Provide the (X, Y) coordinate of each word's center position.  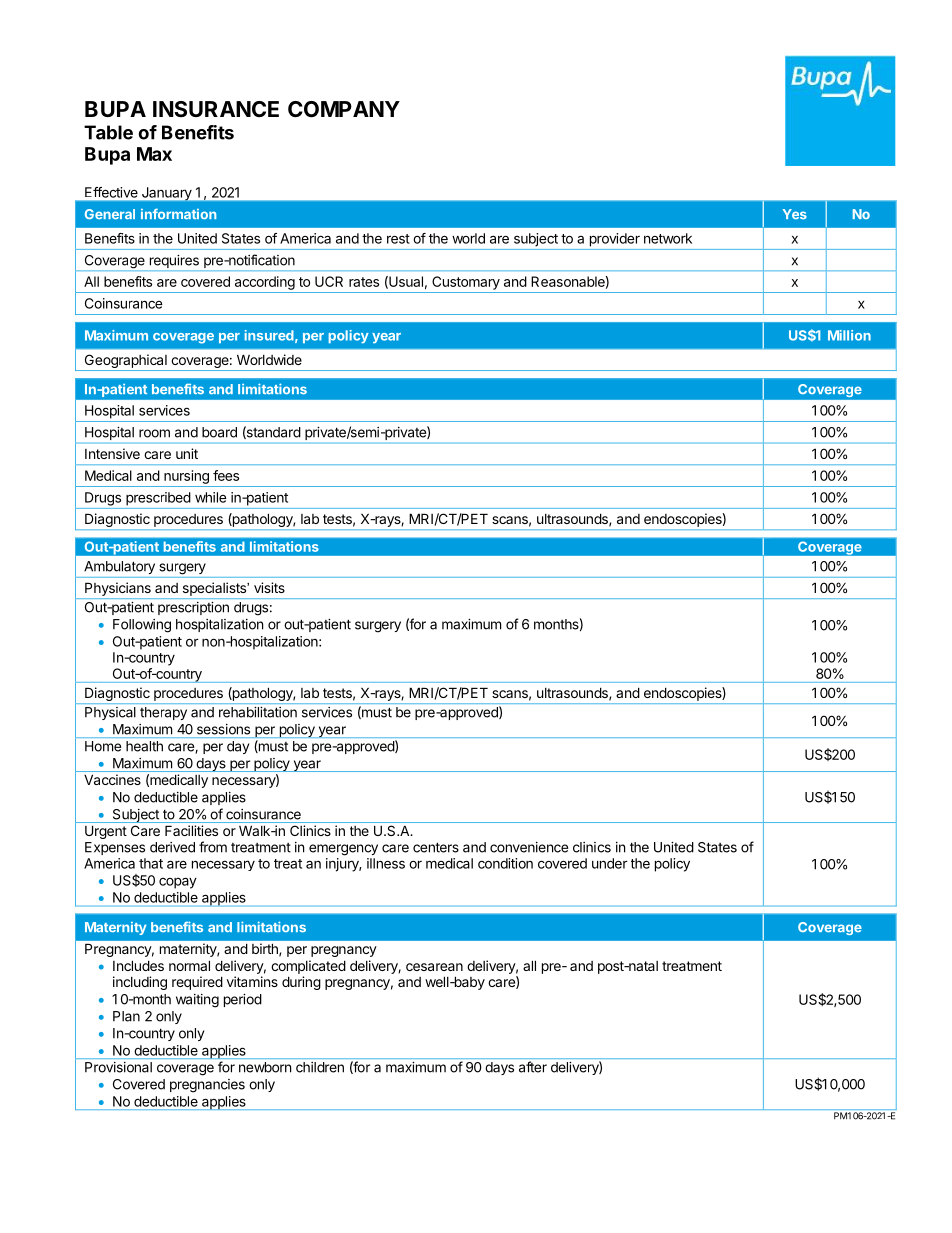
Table (108, 132)
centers (436, 847)
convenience (529, 847)
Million (849, 335)
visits (269, 587)
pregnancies (207, 1086)
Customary (466, 283)
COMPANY (344, 109)
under (610, 863)
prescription (193, 608)
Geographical (126, 361)
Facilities (191, 830)
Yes (795, 214)
